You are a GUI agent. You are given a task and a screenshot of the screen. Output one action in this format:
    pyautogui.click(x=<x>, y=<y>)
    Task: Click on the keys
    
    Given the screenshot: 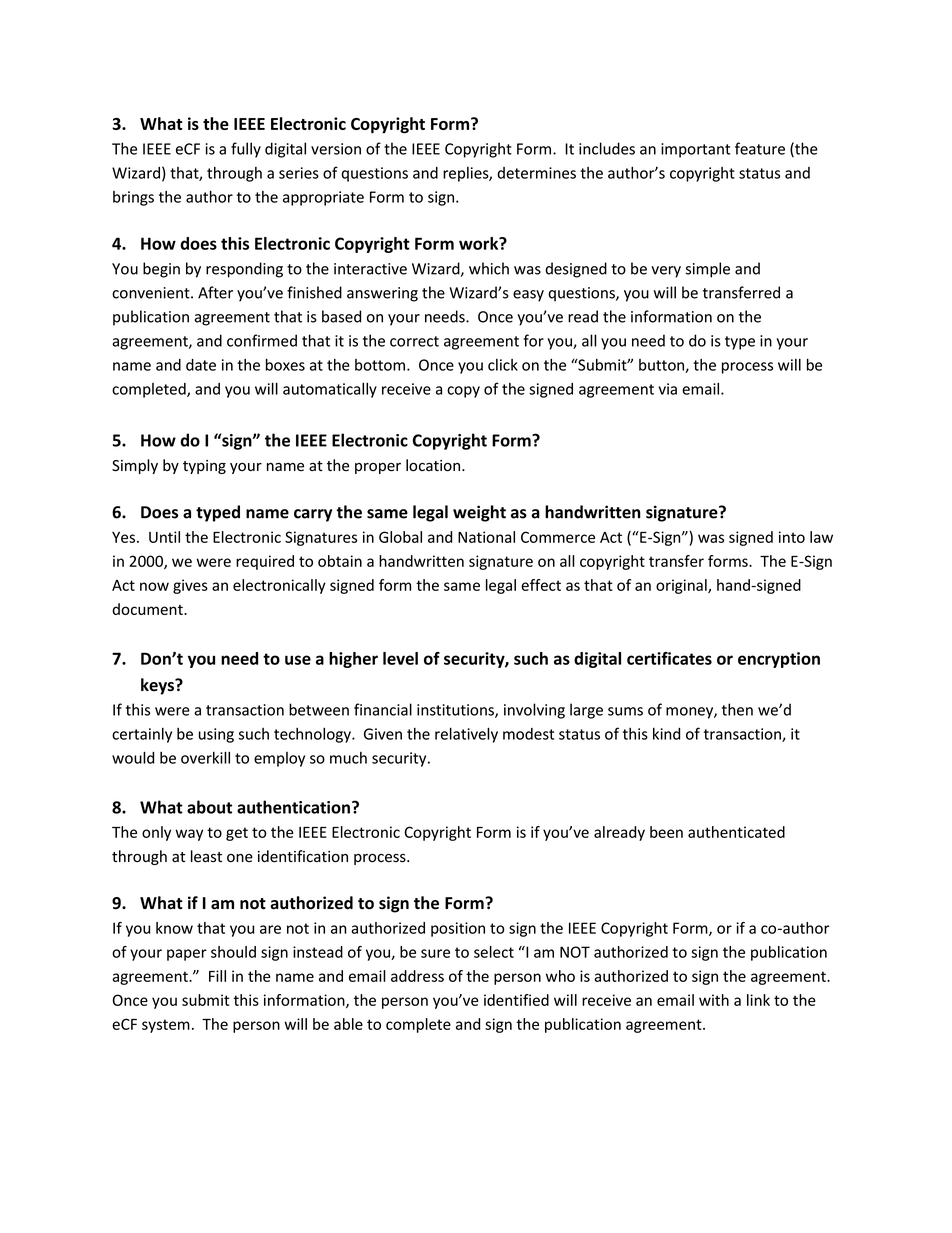 What is the action you would take?
    pyautogui.click(x=158, y=686)
